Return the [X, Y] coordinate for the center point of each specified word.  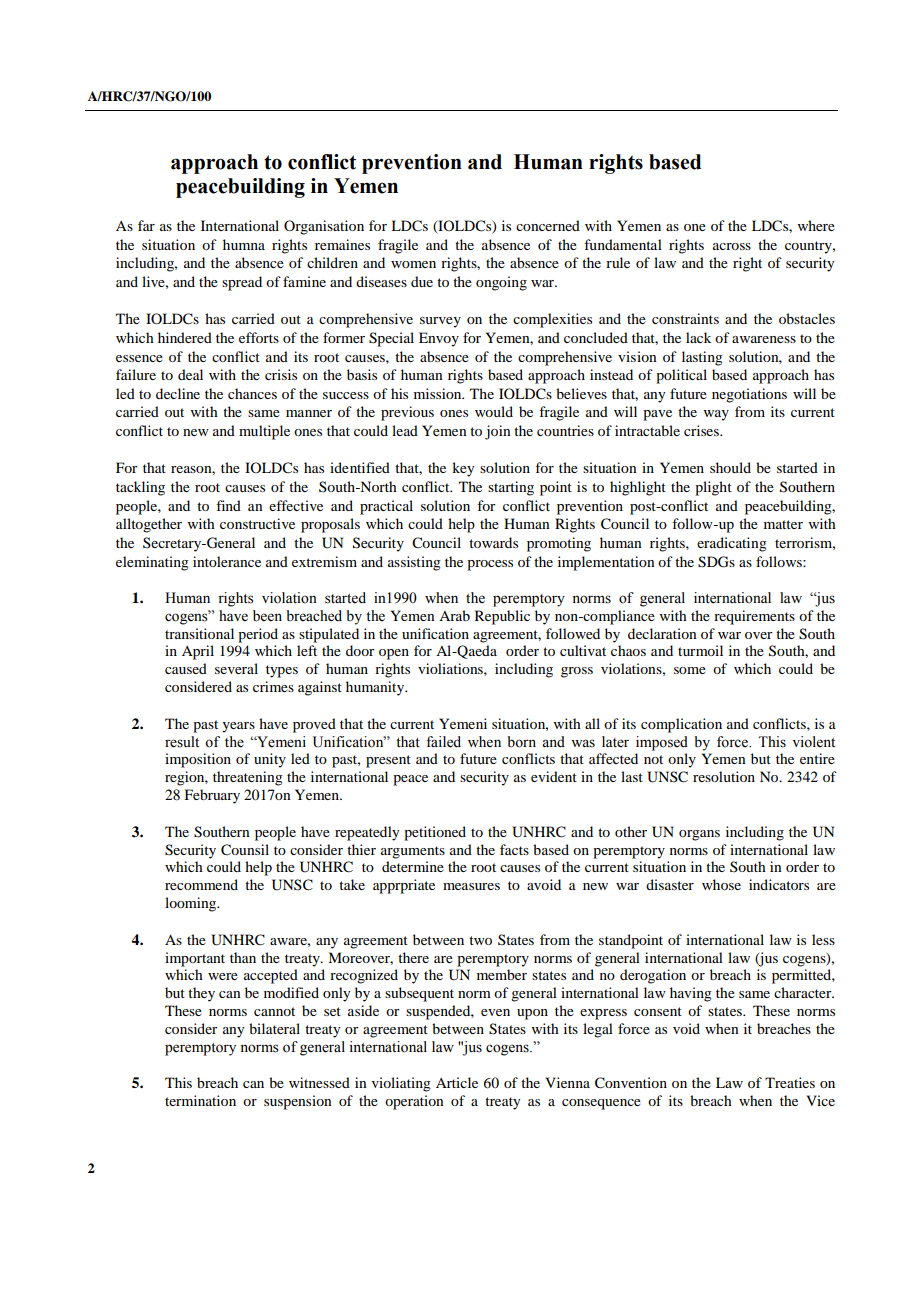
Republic [502, 617]
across [732, 246]
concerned [548, 225]
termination [200, 1100]
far [146, 225]
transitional [199, 633]
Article [457, 1082]
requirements [754, 617]
